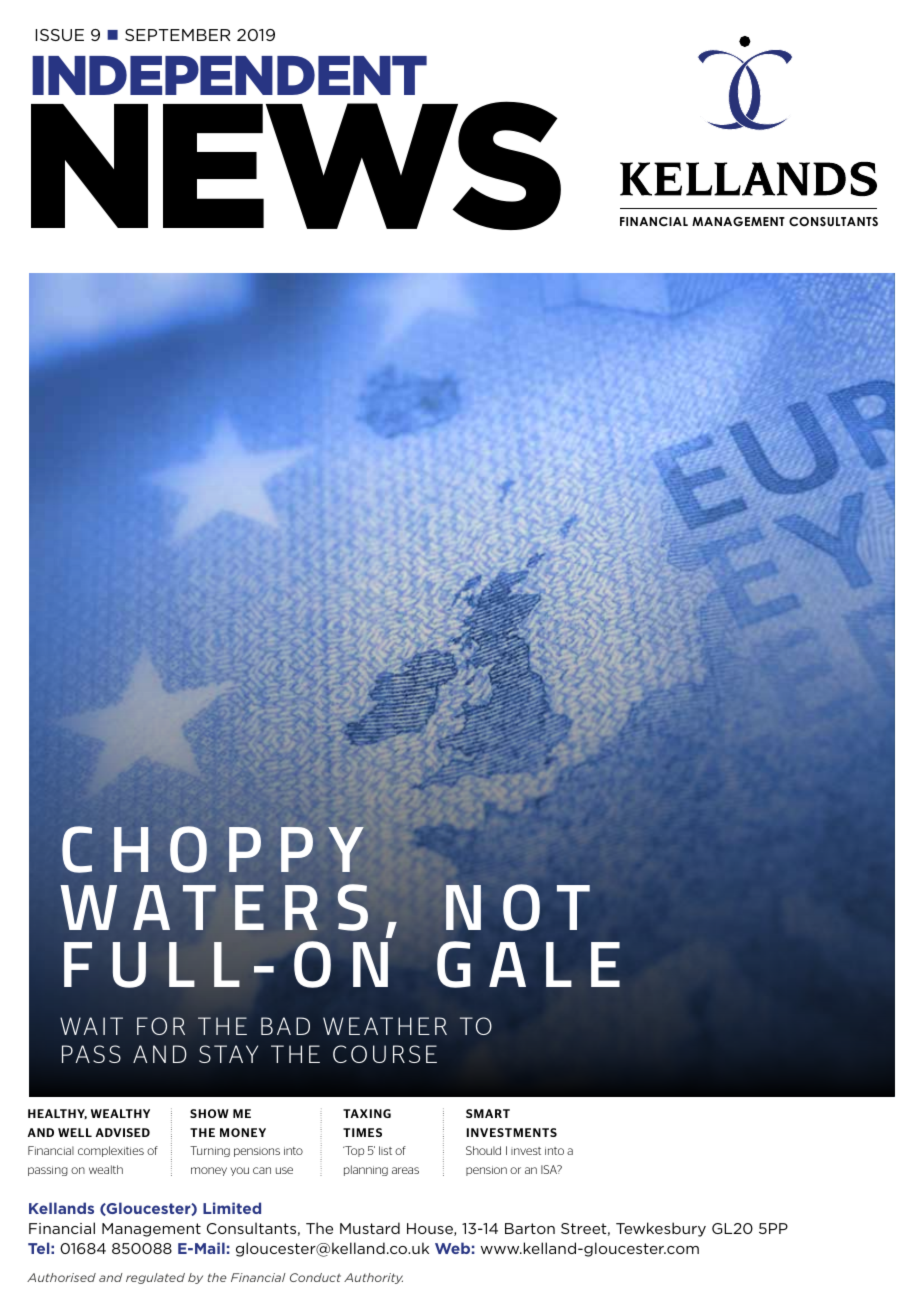 This image has width=924, height=1308. Describe the element at coordinates (123, 1132) in the image. I see `ADVISED` at that location.
